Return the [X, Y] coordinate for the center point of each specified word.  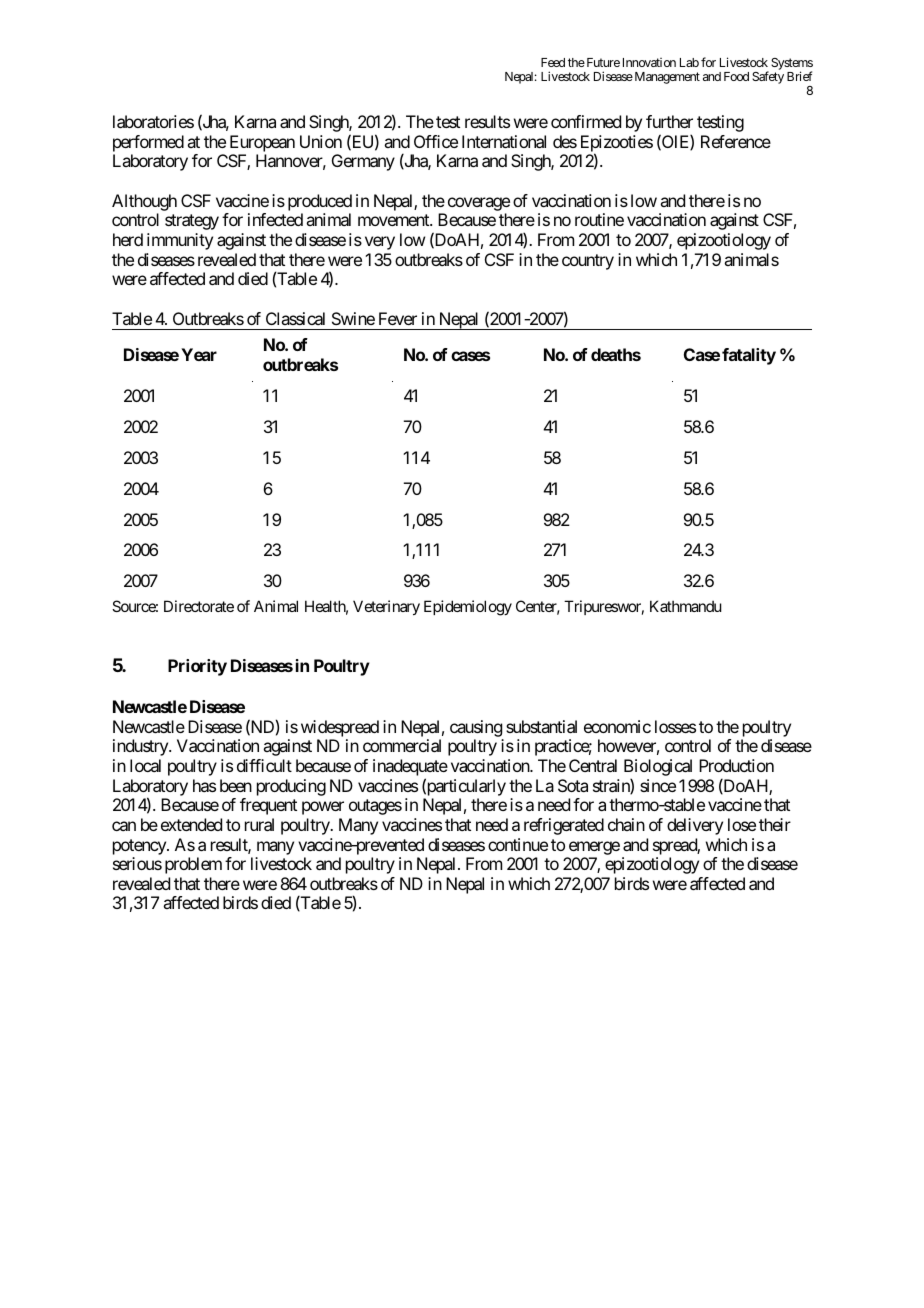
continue [518, 844]
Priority [197, 667]
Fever [398, 318]
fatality [749, 356]
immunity [180, 241]
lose [742, 824]
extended [191, 824]
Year [199, 354]
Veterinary [386, 607]
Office [436, 141]
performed [148, 143]
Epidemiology [468, 608]
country [588, 262]
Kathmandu [686, 606]
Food [736, 76]
